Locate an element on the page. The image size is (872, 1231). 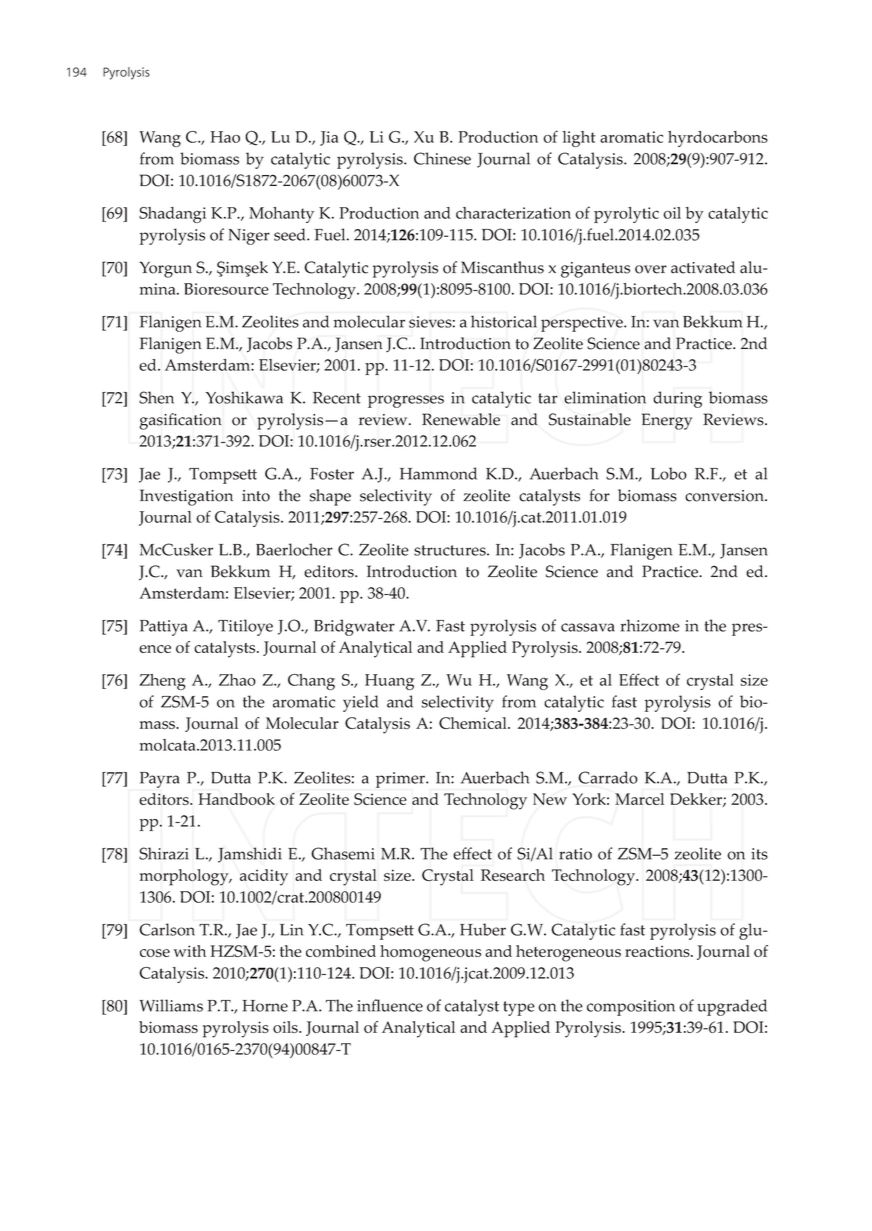
type is located at coordinates (519, 1008).
